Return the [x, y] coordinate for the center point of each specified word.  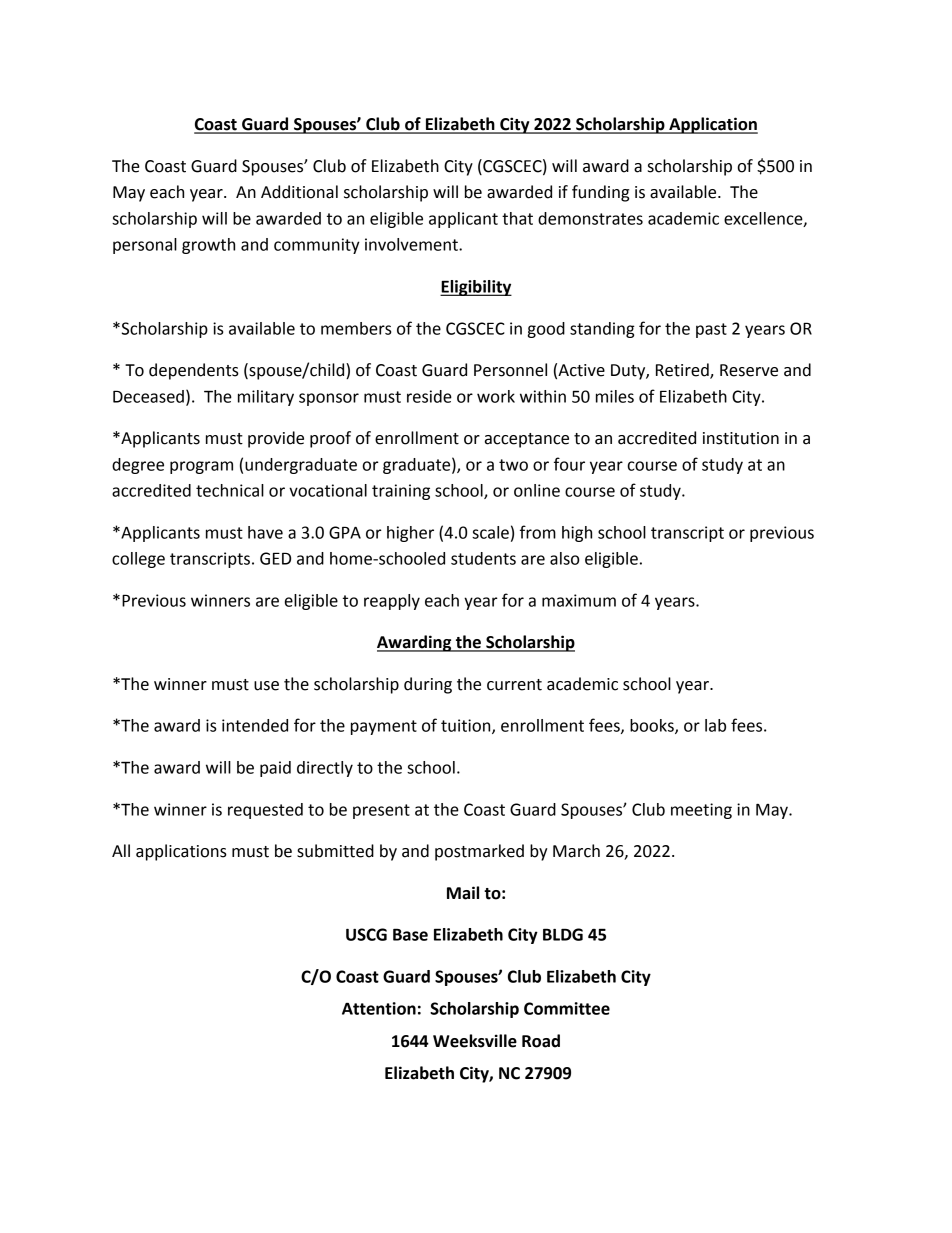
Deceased [148, 396]
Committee [567, 1008]
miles [615, 396]
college [138, 560]
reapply [392, 602]
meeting [701, 811]
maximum [579, 600]
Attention [379, 1008]
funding [600, 193]
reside [429, 396]
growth [208, 246]
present [381, 811]
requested [265, 811]
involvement [412, 244]
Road [541, 1041]
